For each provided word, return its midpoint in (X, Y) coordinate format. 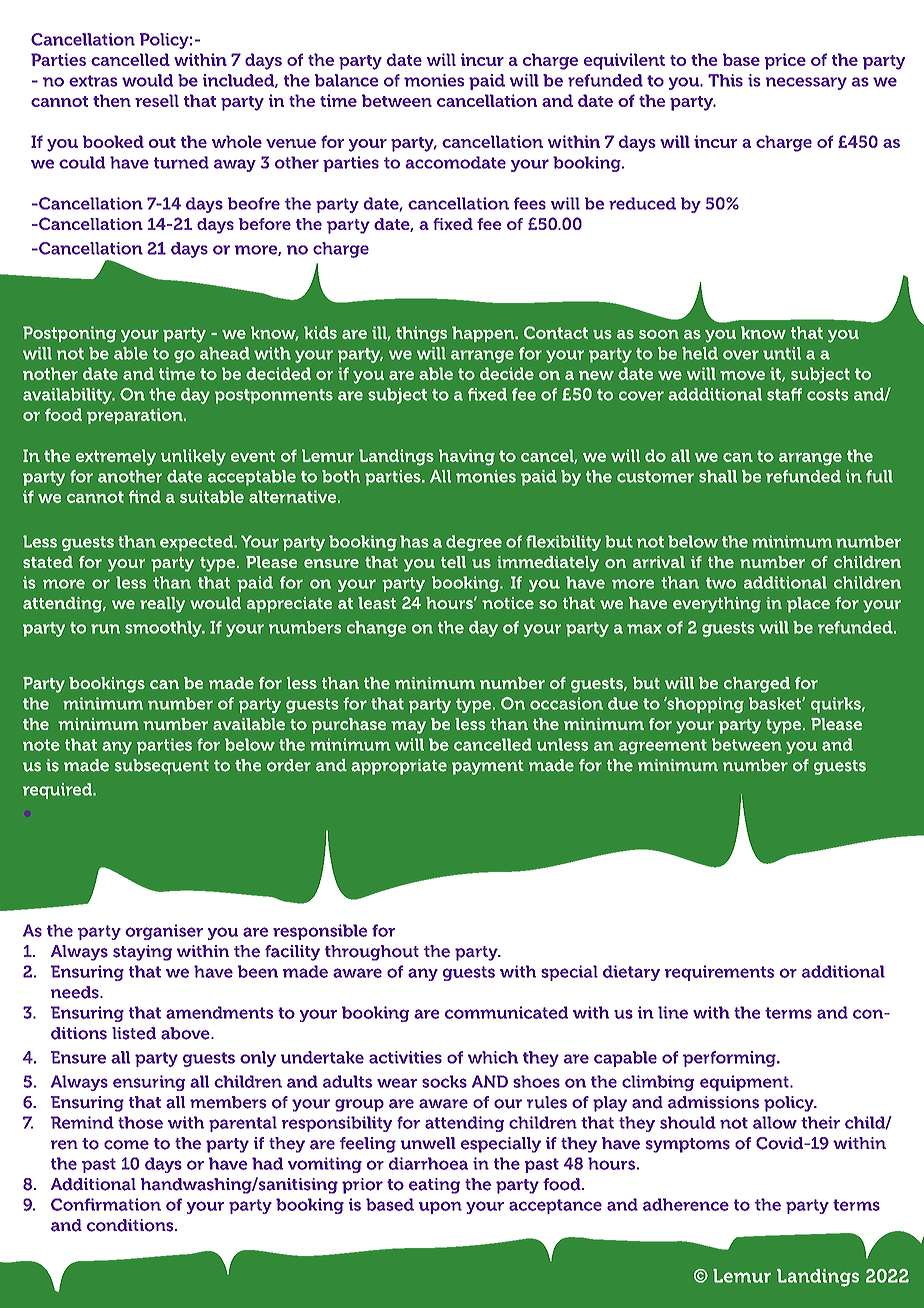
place (808, 605)
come (126, 1145)
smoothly (164, 629)
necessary (806, 83)
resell (157, 100)
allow (775, 1122)
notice (508, 603)
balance (346, 80)
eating (434, 1186)
